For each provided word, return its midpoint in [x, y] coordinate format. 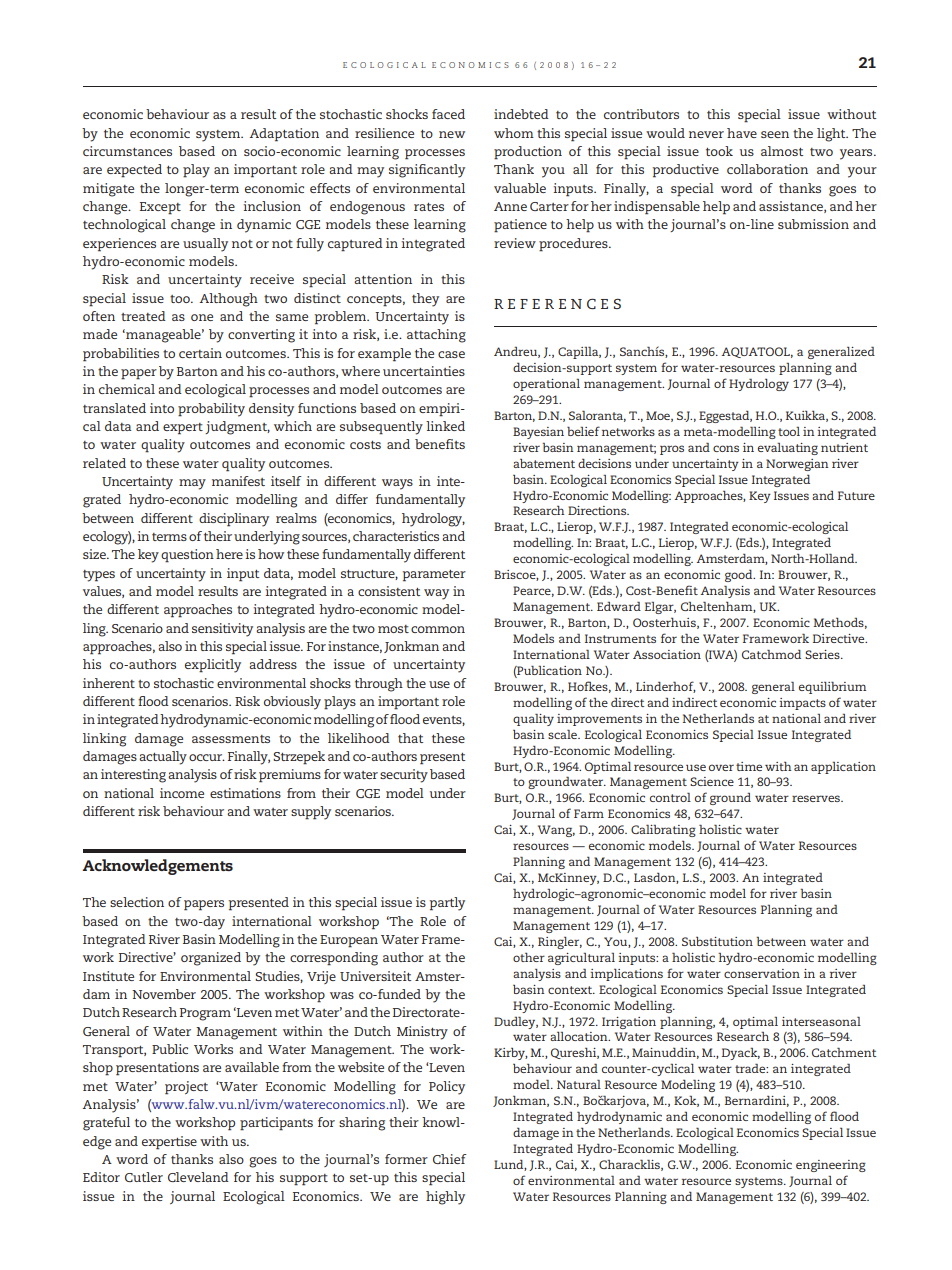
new [452, 134]
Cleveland [198, 1177]
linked [445, 426]
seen [775, 134]
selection [137, 902]
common [438, 629]
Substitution [717, 941]
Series [823, 654]
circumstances [127, 151]
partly [447, 904]
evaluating [788, 449]
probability [211, 410]
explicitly [213, 666]
